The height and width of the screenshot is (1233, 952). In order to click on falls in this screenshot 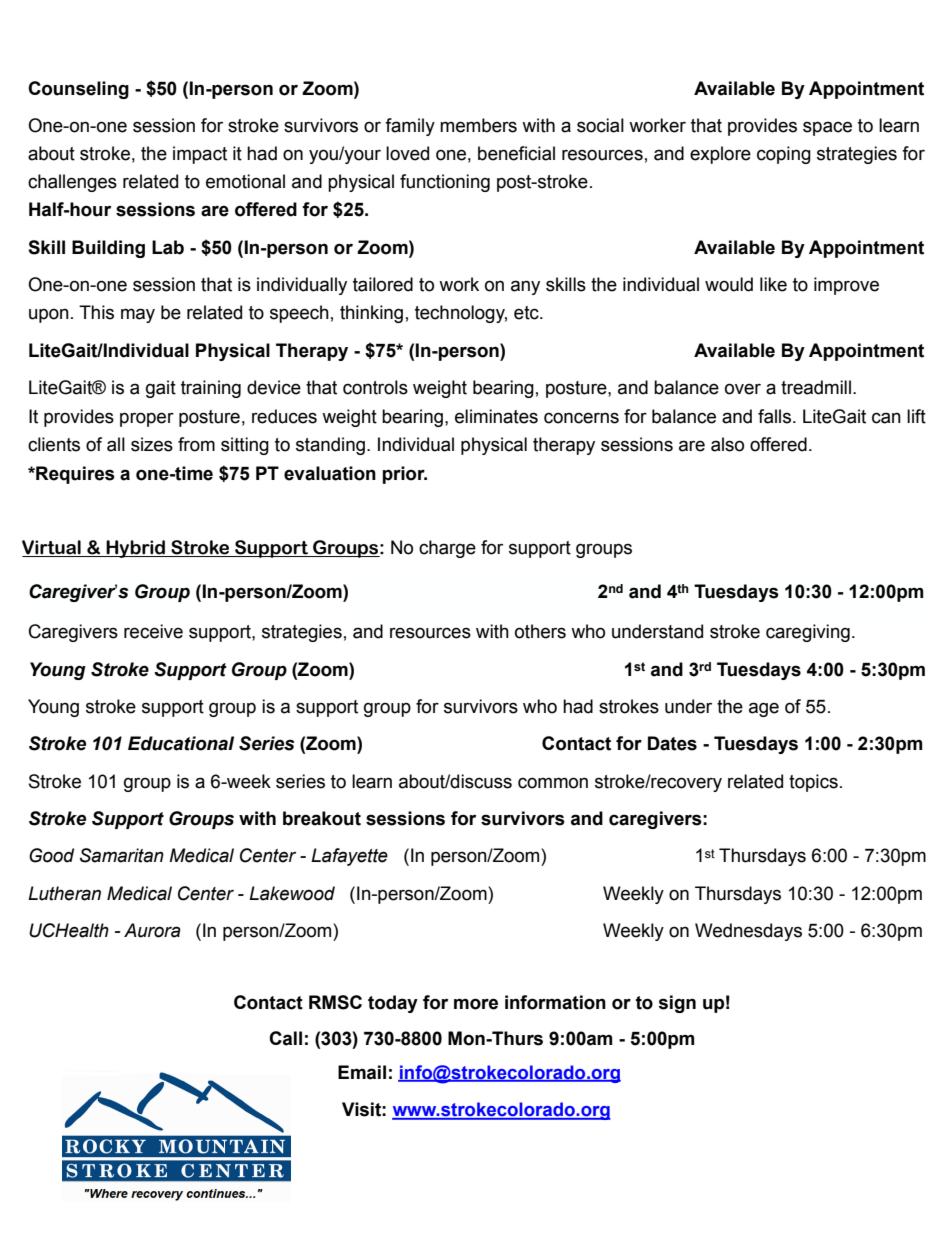, I will do `click(774, 416)`.
